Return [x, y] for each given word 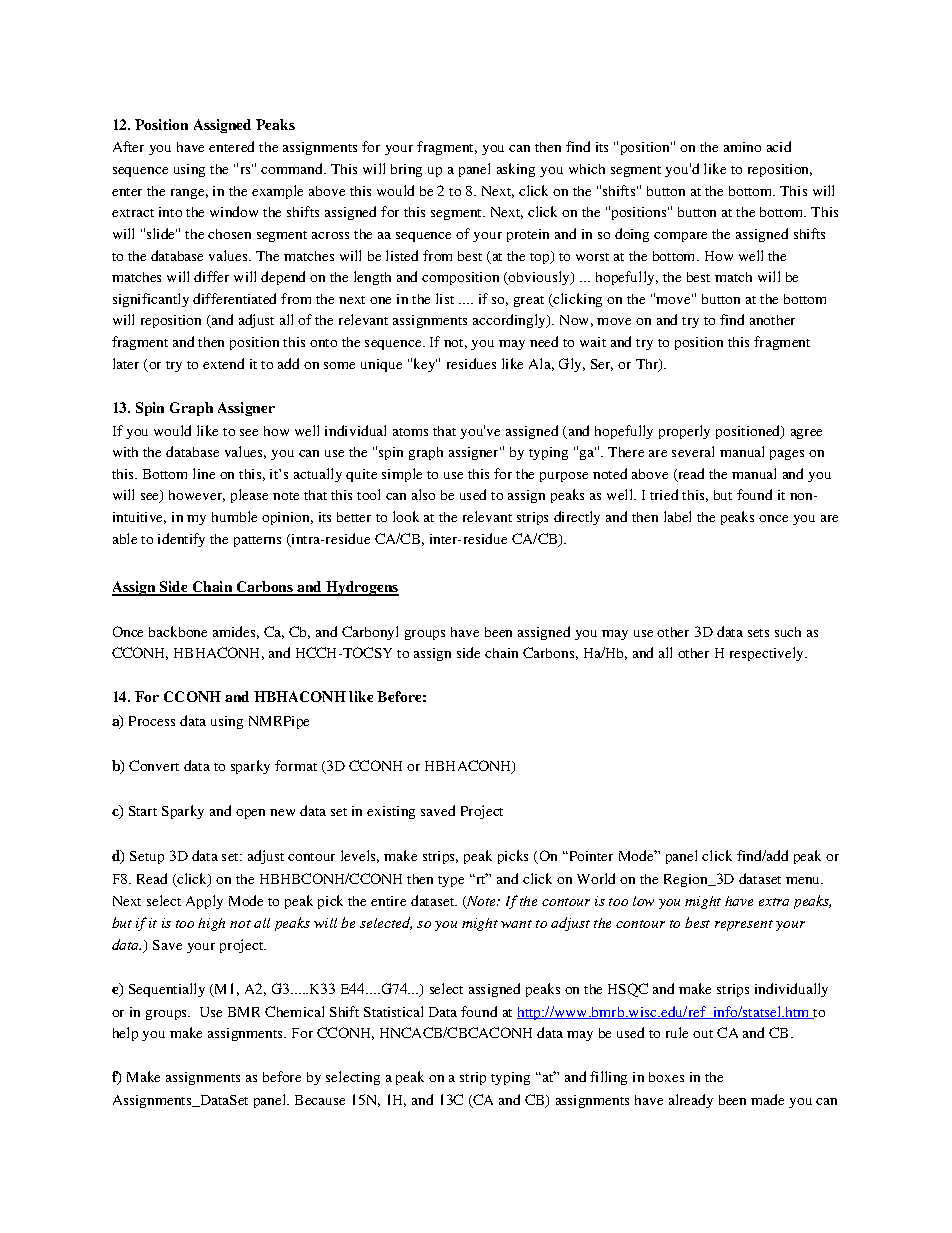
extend [223, 363]
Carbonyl [370, 633]
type [451, 881]
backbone [178, 631]
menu [804, 880]
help [125, 1034]
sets [758, 633]
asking [516, 170]
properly [684, 432]
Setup [147, 857]
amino [742, 147]
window [234, 211]
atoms [410, 432]
